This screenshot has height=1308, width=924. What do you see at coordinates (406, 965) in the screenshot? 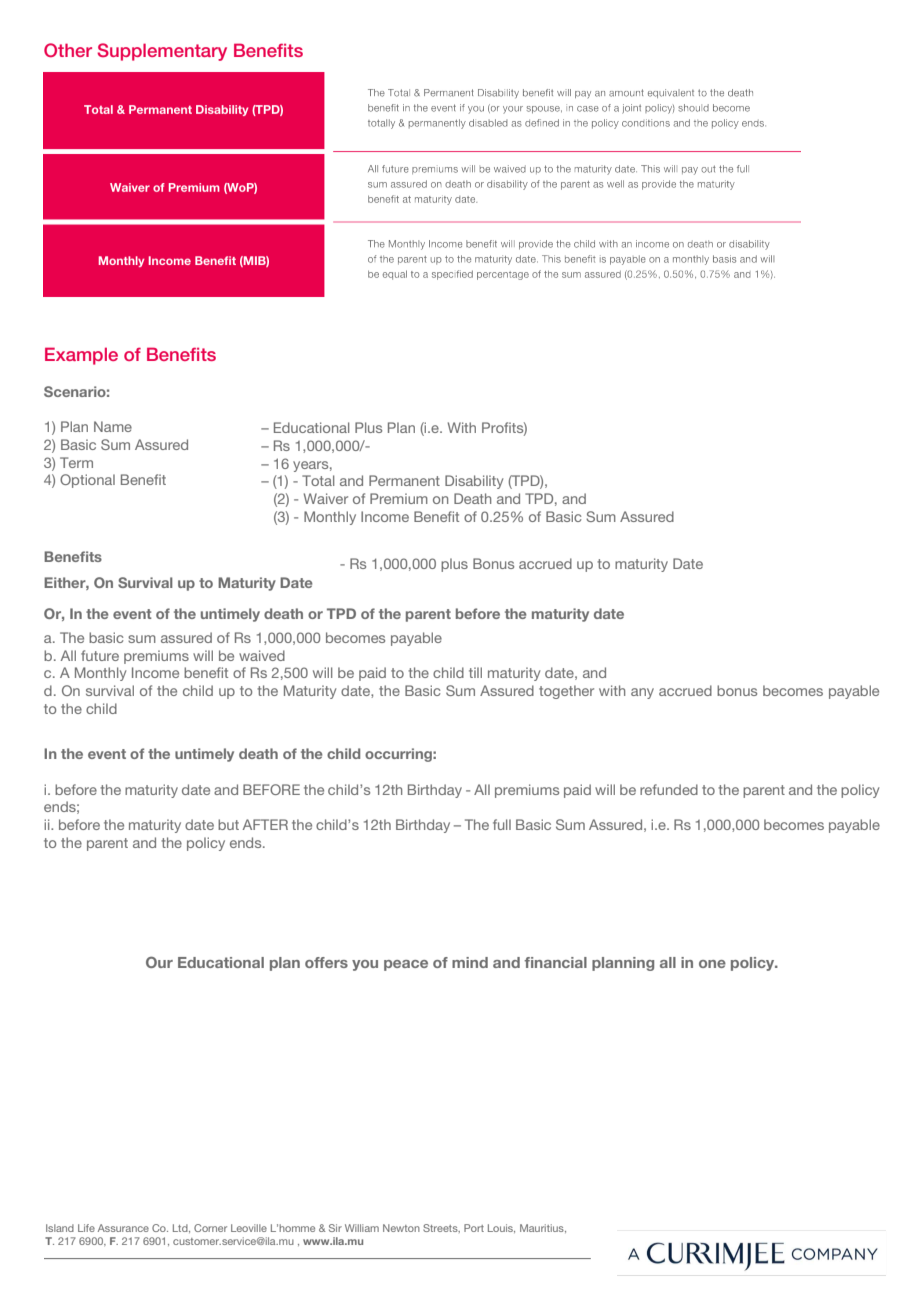
I see `peace` at bounding box center [406, 965].
